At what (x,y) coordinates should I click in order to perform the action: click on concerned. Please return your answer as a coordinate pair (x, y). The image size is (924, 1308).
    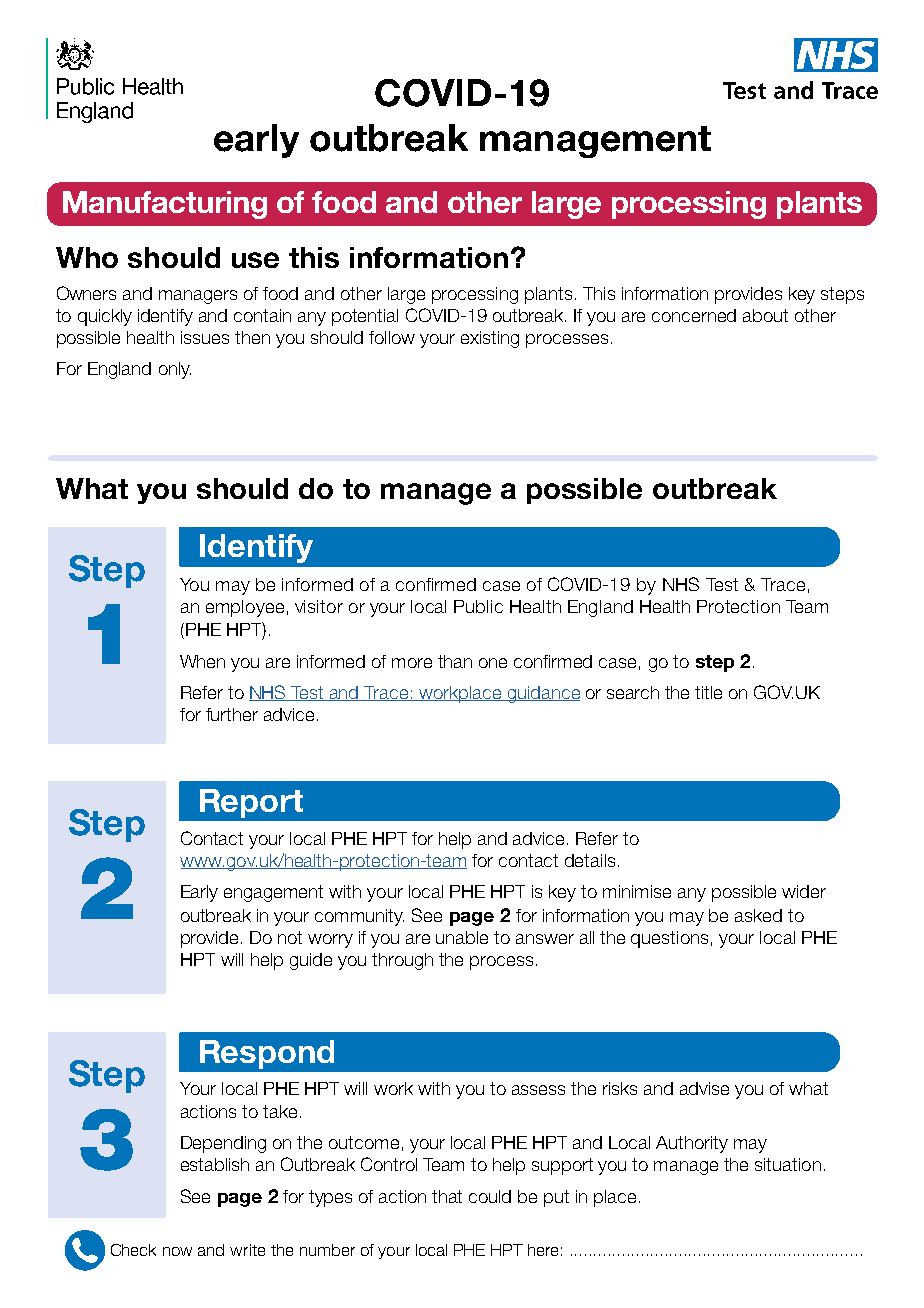
    Looking at the image, I should click on (694, 315).
